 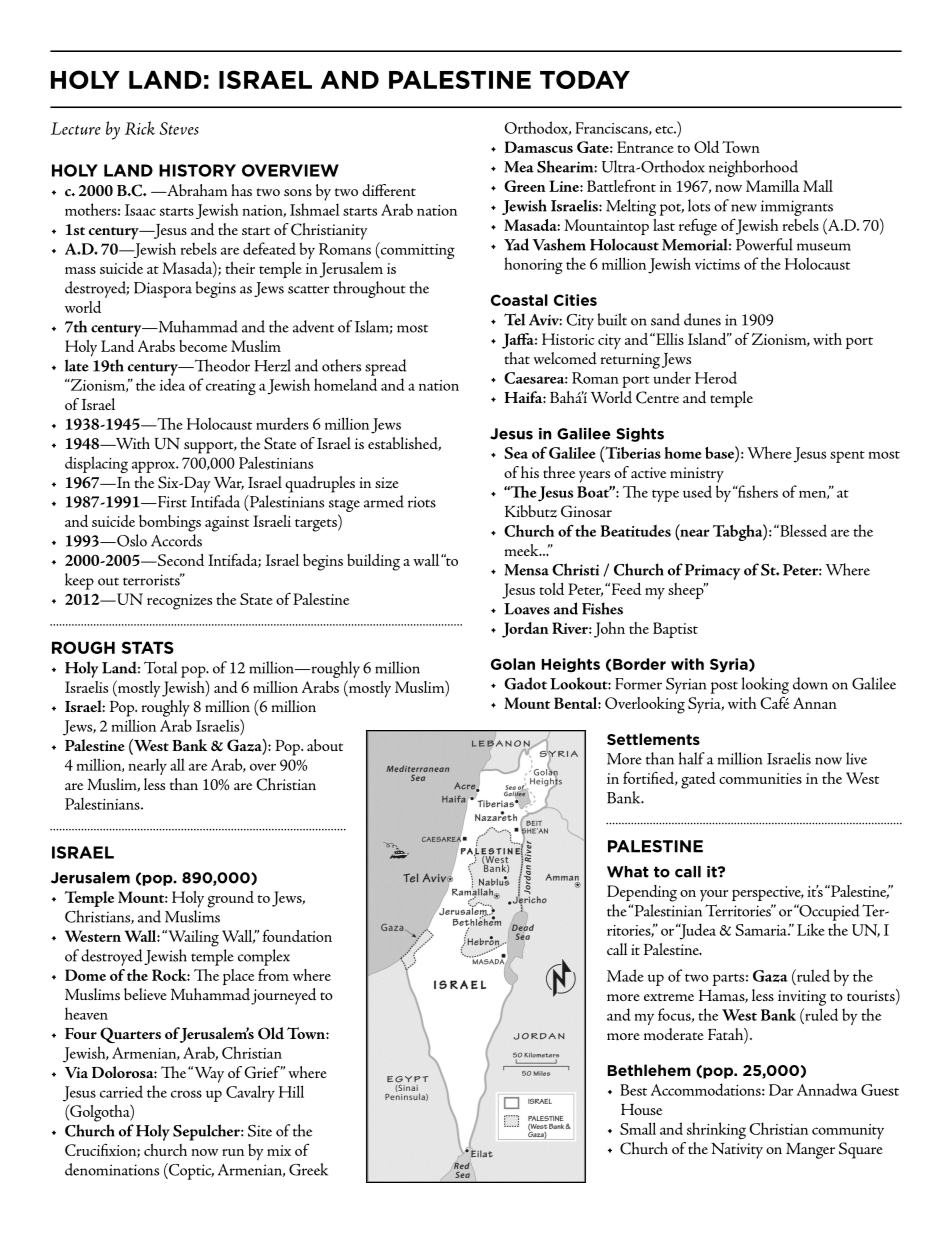 I want to click on Steves, so click(x=179, y=128).
